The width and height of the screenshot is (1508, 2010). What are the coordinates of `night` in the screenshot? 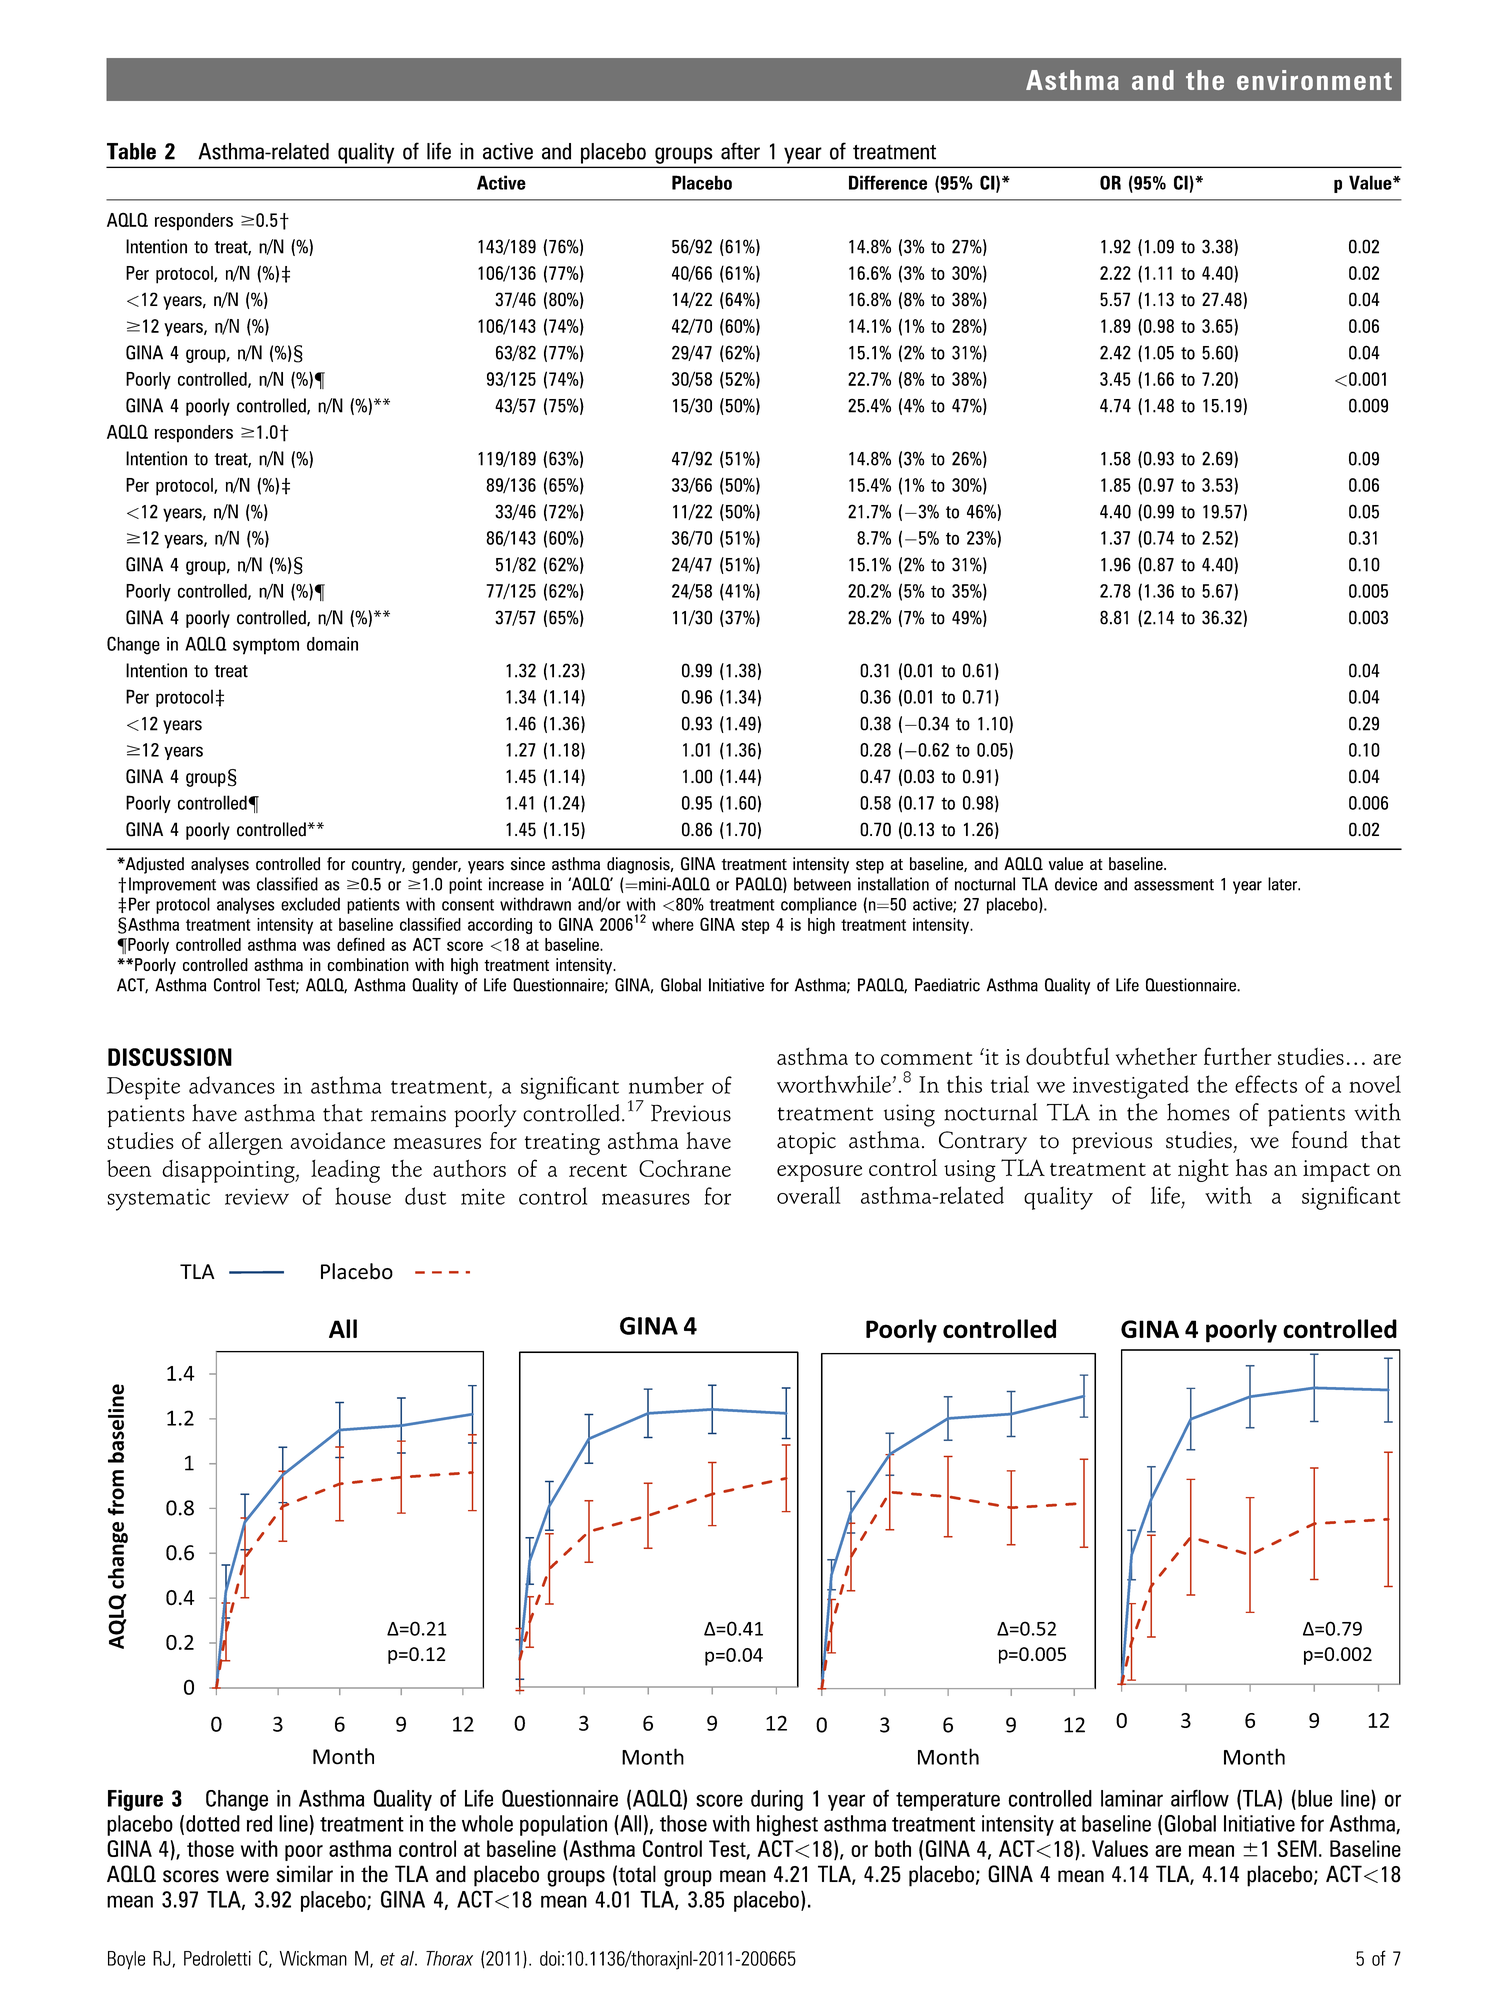 It's located at (1203, 1170).
